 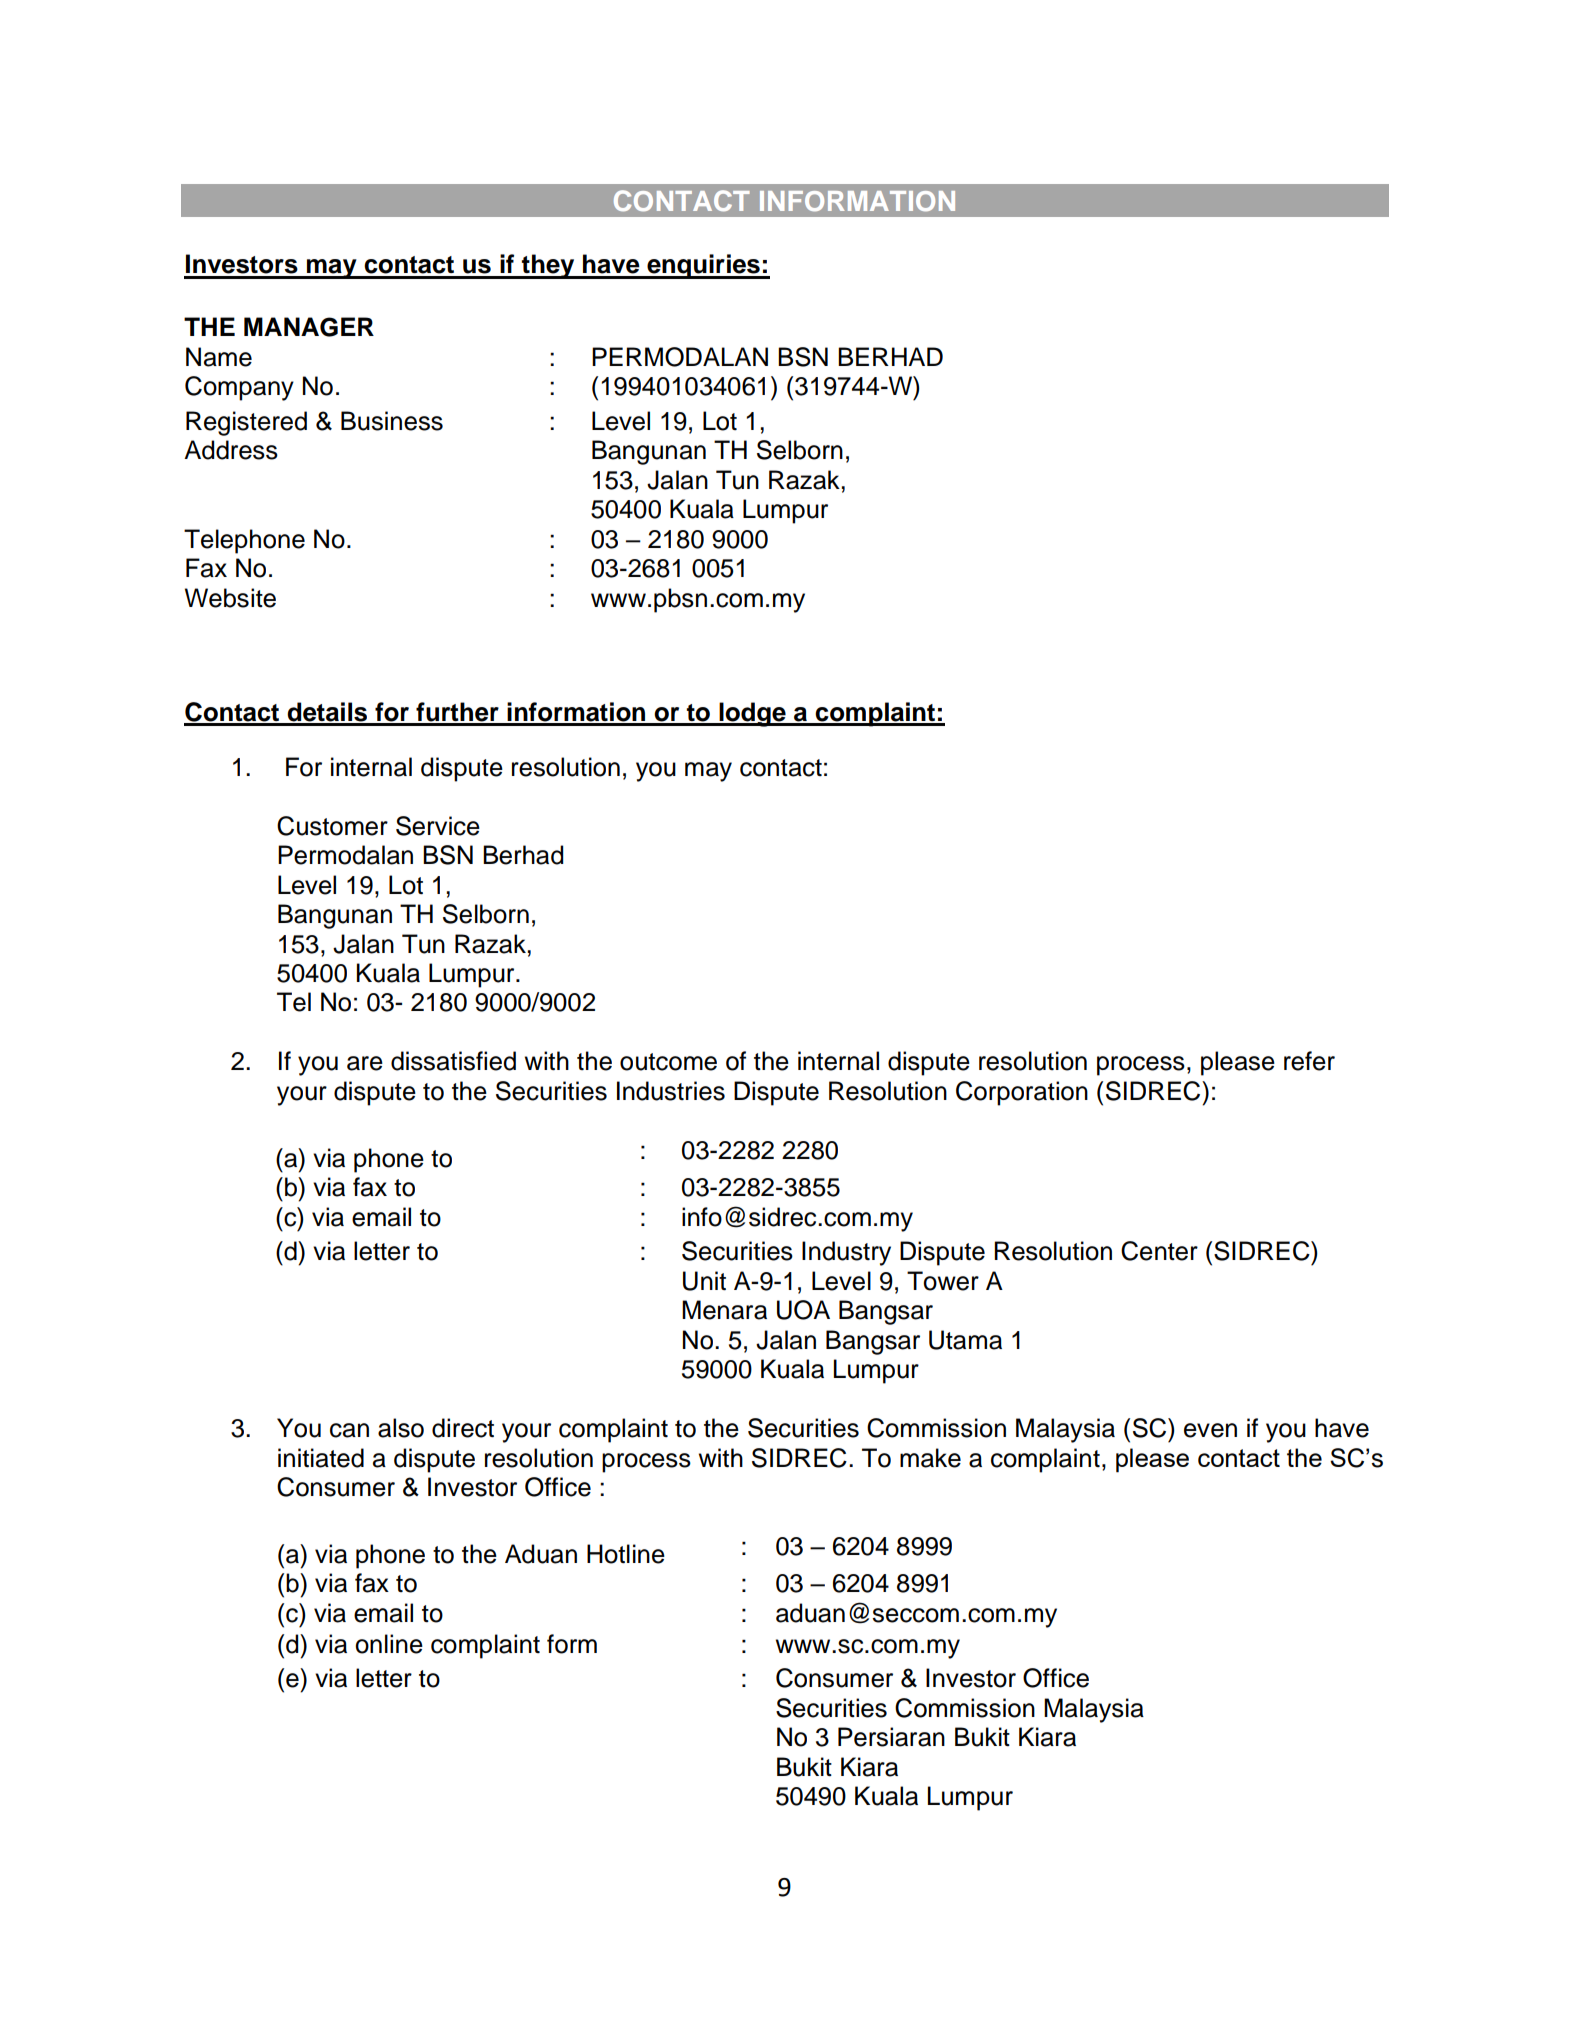 What do you see at coordinates (703, 266) in the screenshot?
I see `enquiries` at bounding box center [703, 266].
